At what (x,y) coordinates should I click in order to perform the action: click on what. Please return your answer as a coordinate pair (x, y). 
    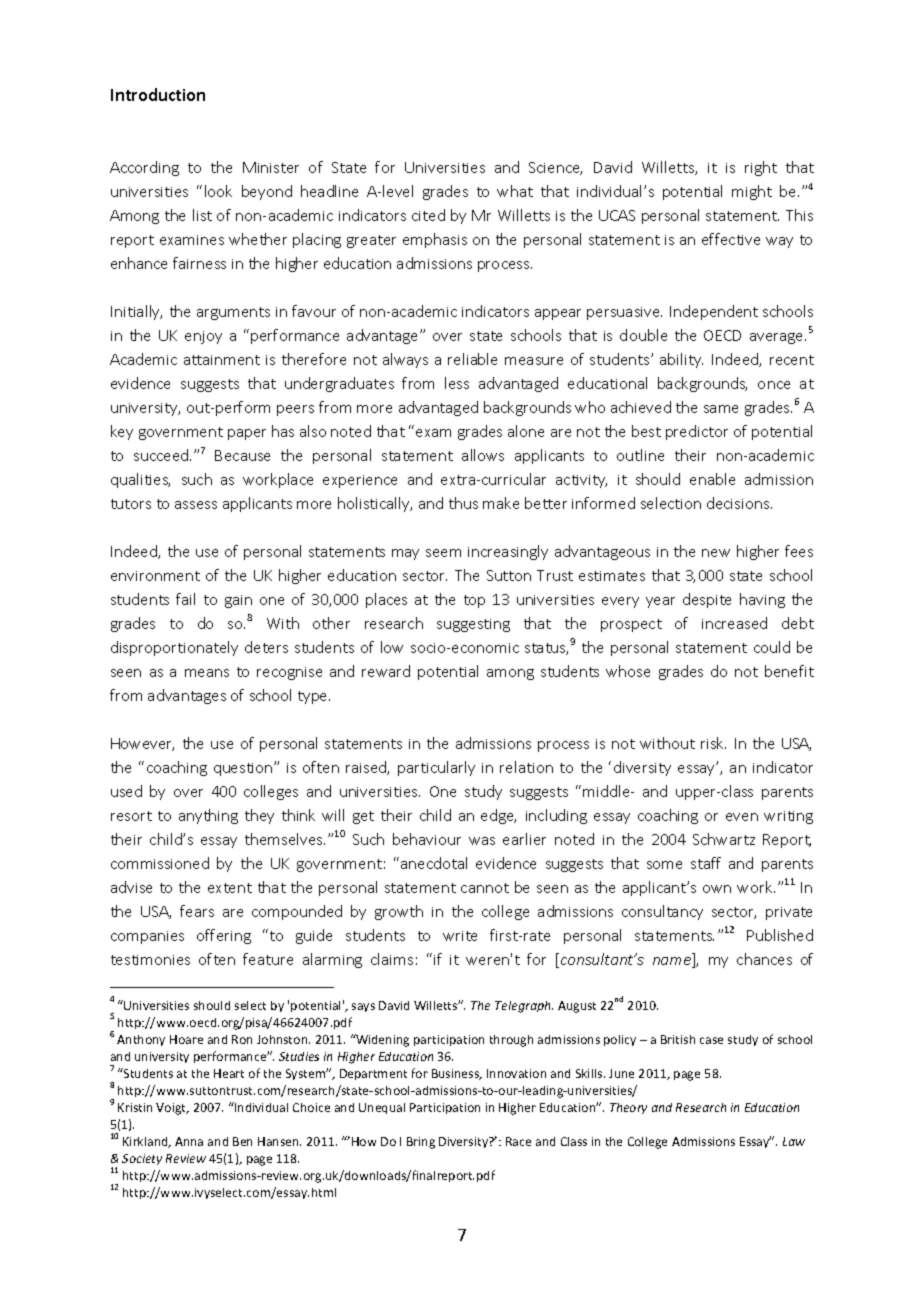
    Looking at the image, I should click on (515, 191).
